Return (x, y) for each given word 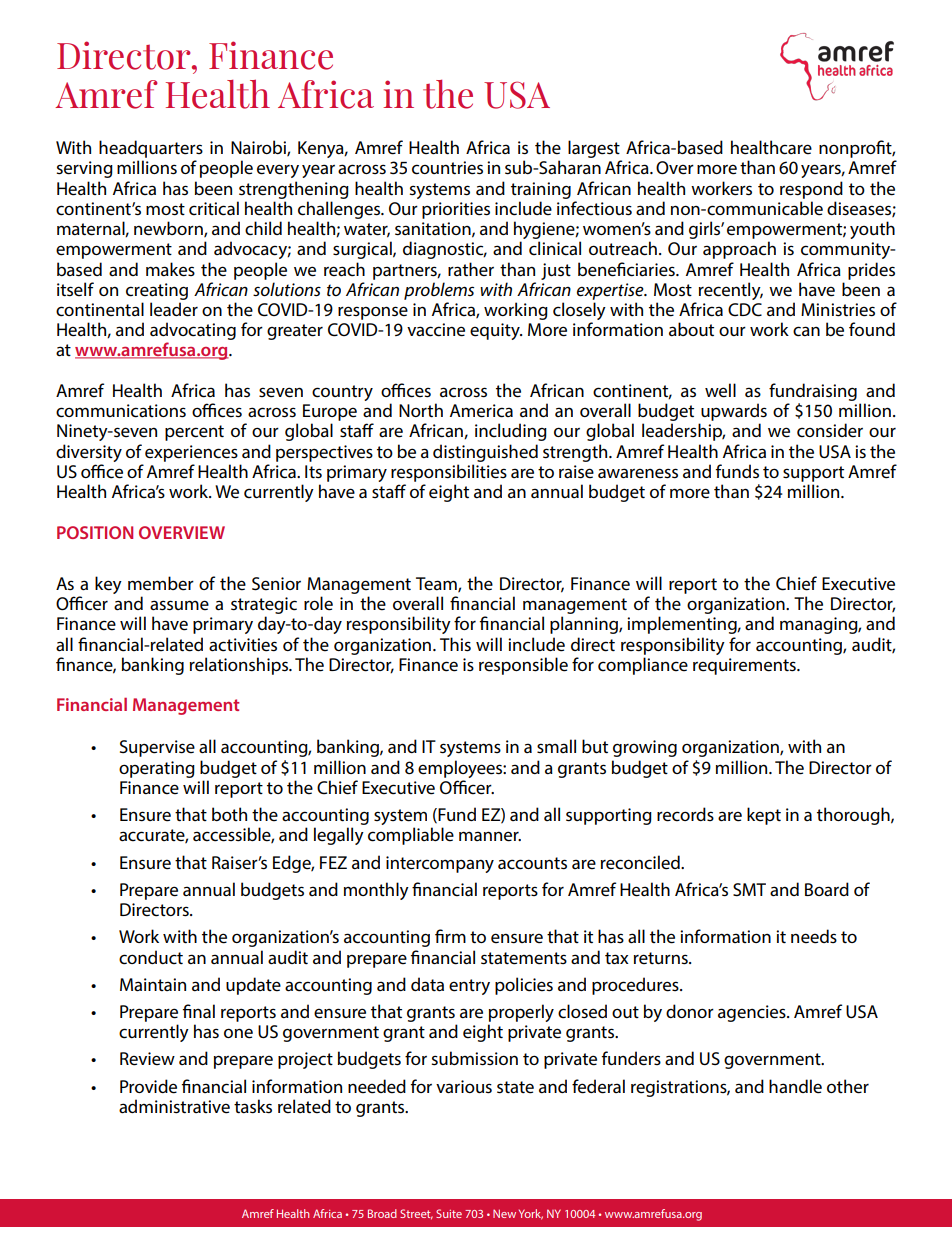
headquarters (151, 149)
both (229, 814)
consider (830, 430)
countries (447, 168)
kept (764, 816)
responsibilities (449, 473)
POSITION (95, 532)
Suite (449, 1213)
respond (811, 190)
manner (490, 836)
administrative (174, 1106)
